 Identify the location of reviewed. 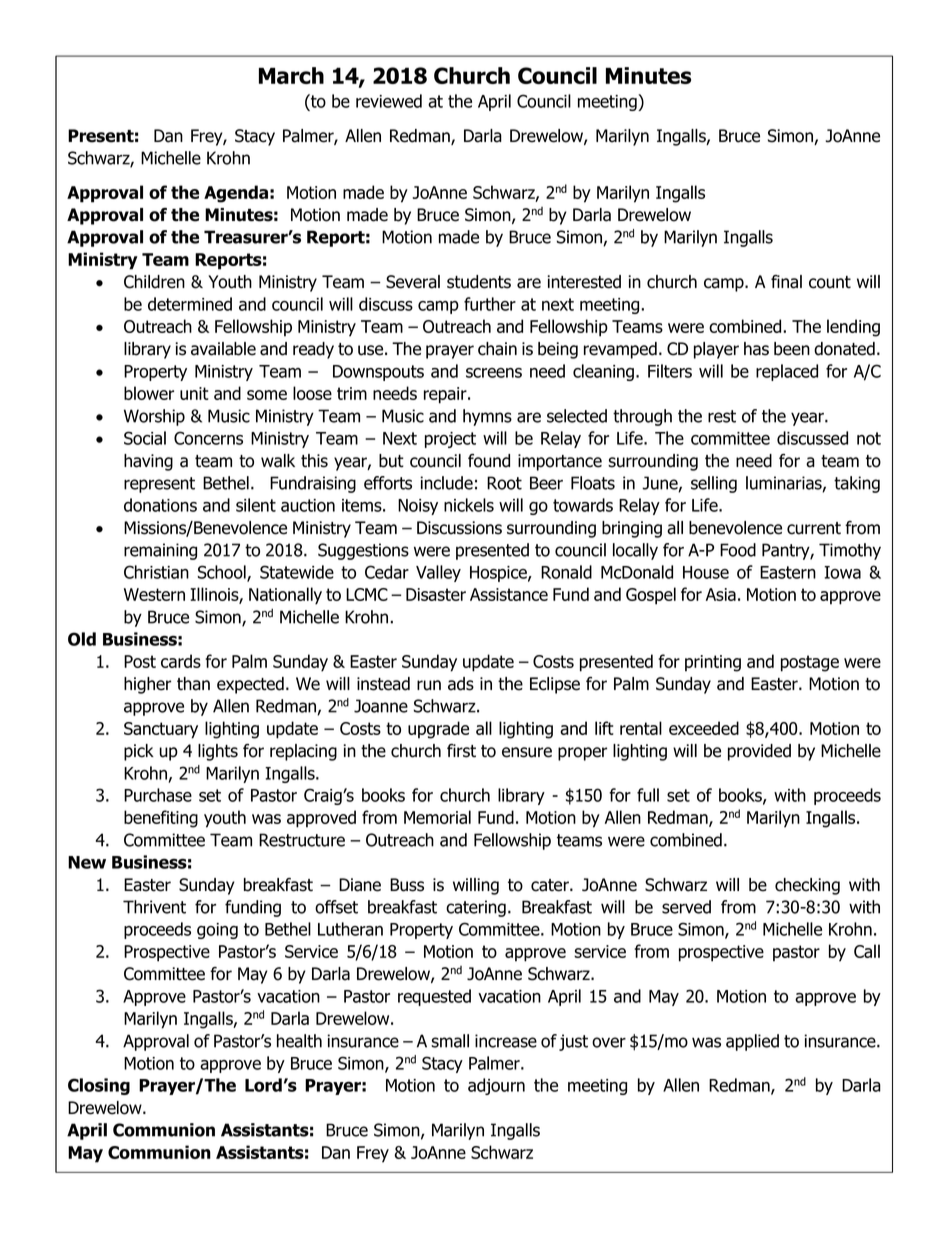
(389, 101).
